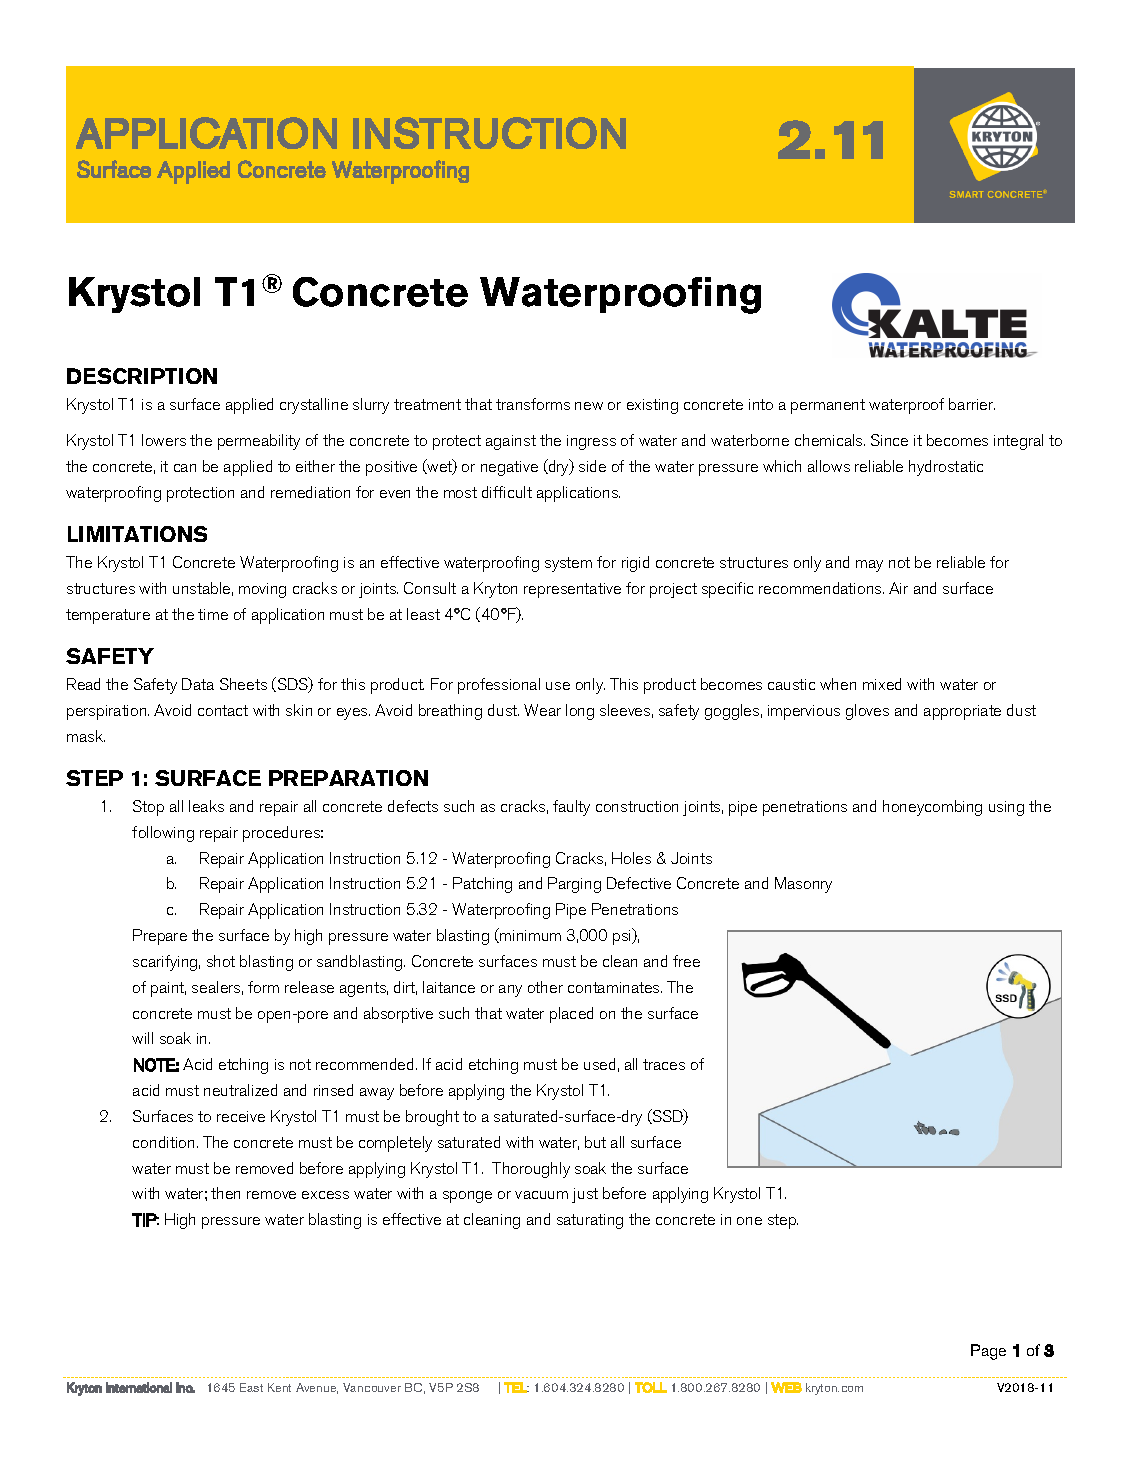 Image resolution: width=1130 pixels, height=1462 pixels. What do you see at coordinates (664, 1064) in the screenshot?
I see `traces` at bounding box center [664, 1064].
